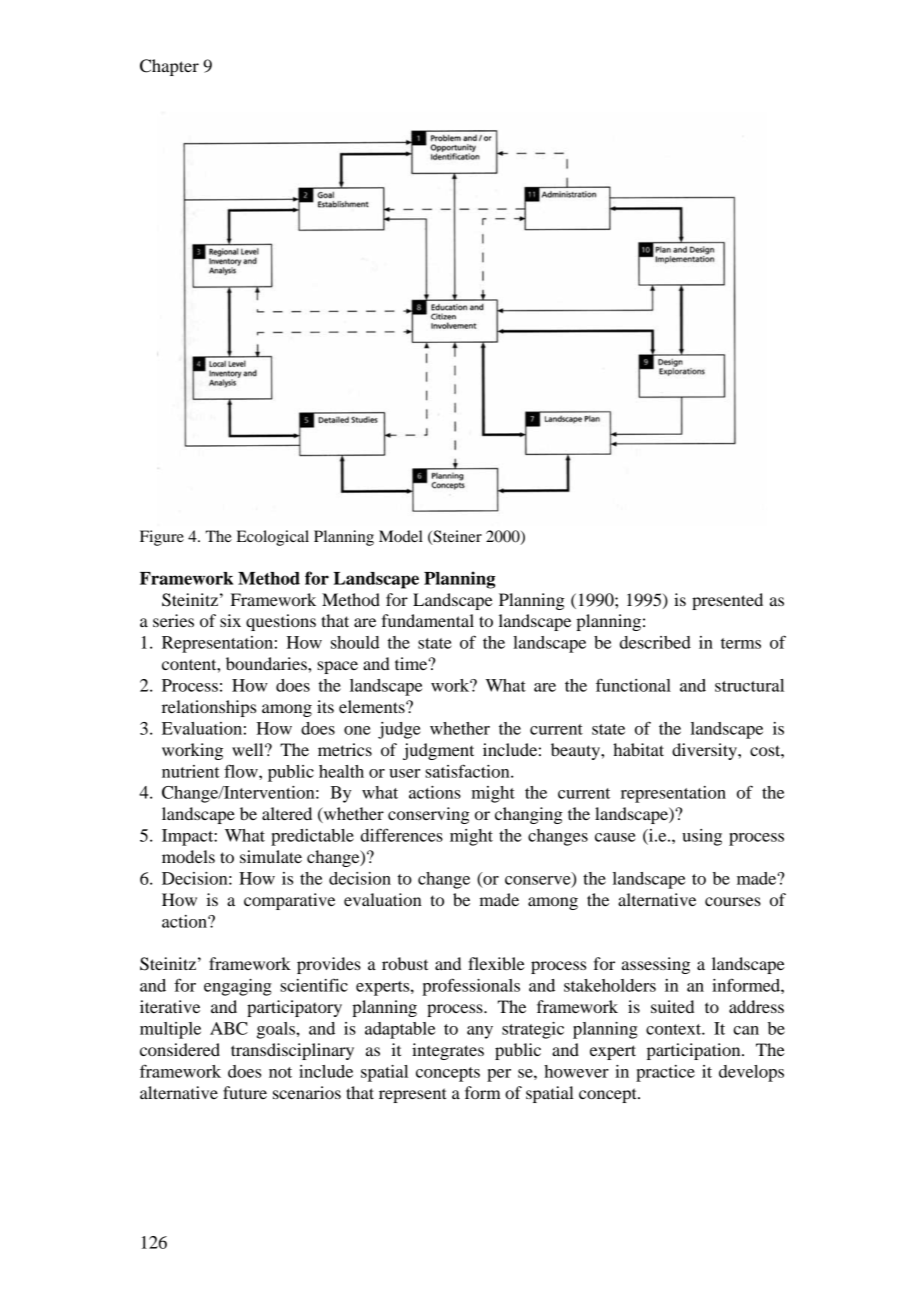 The height and width of the image is (1308, 924). What do you see at coordinates (727, 601) in the image?
I see `presented` at bounding box center [727, 601].
